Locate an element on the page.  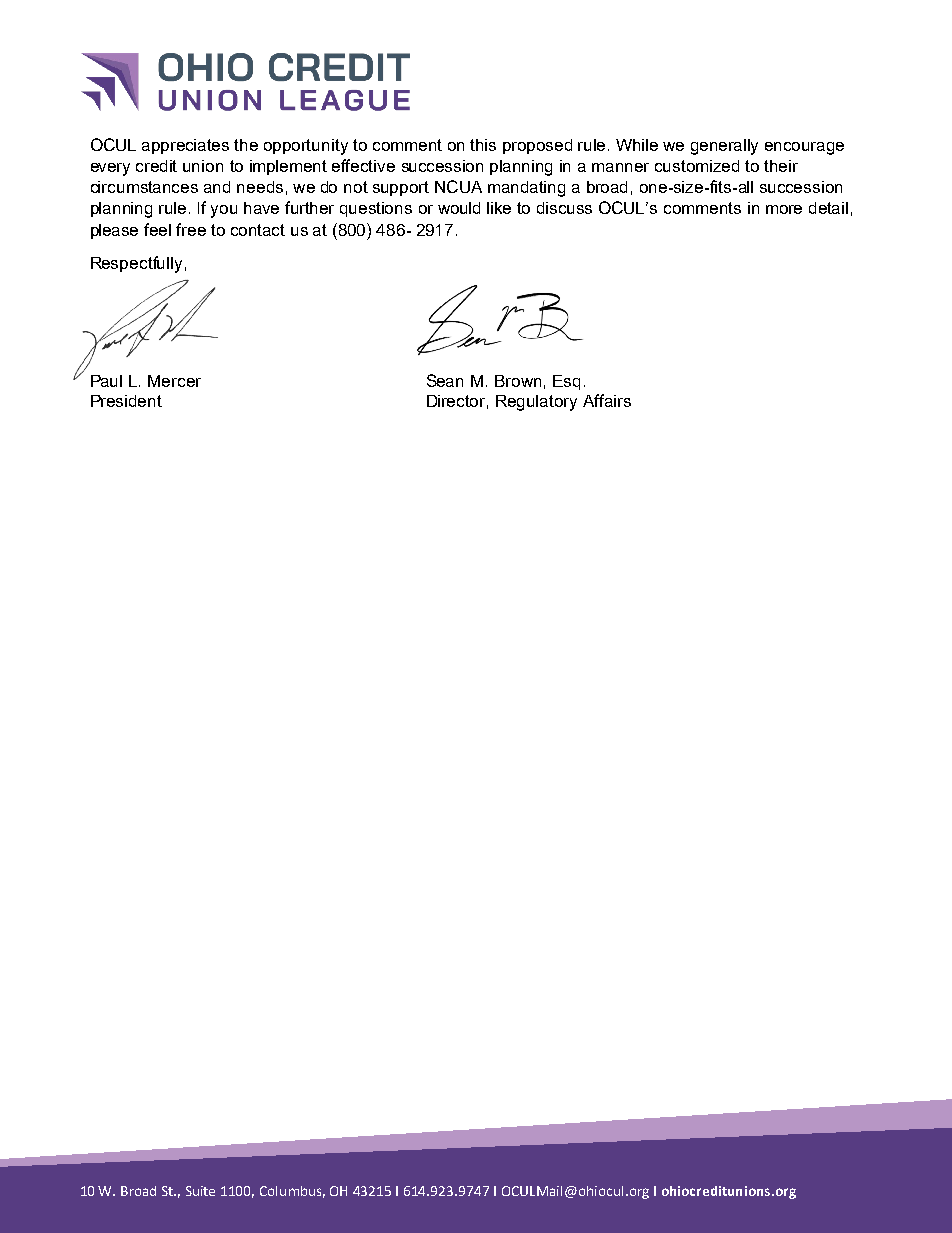
Suite is located at coordinates (200, 1191).
